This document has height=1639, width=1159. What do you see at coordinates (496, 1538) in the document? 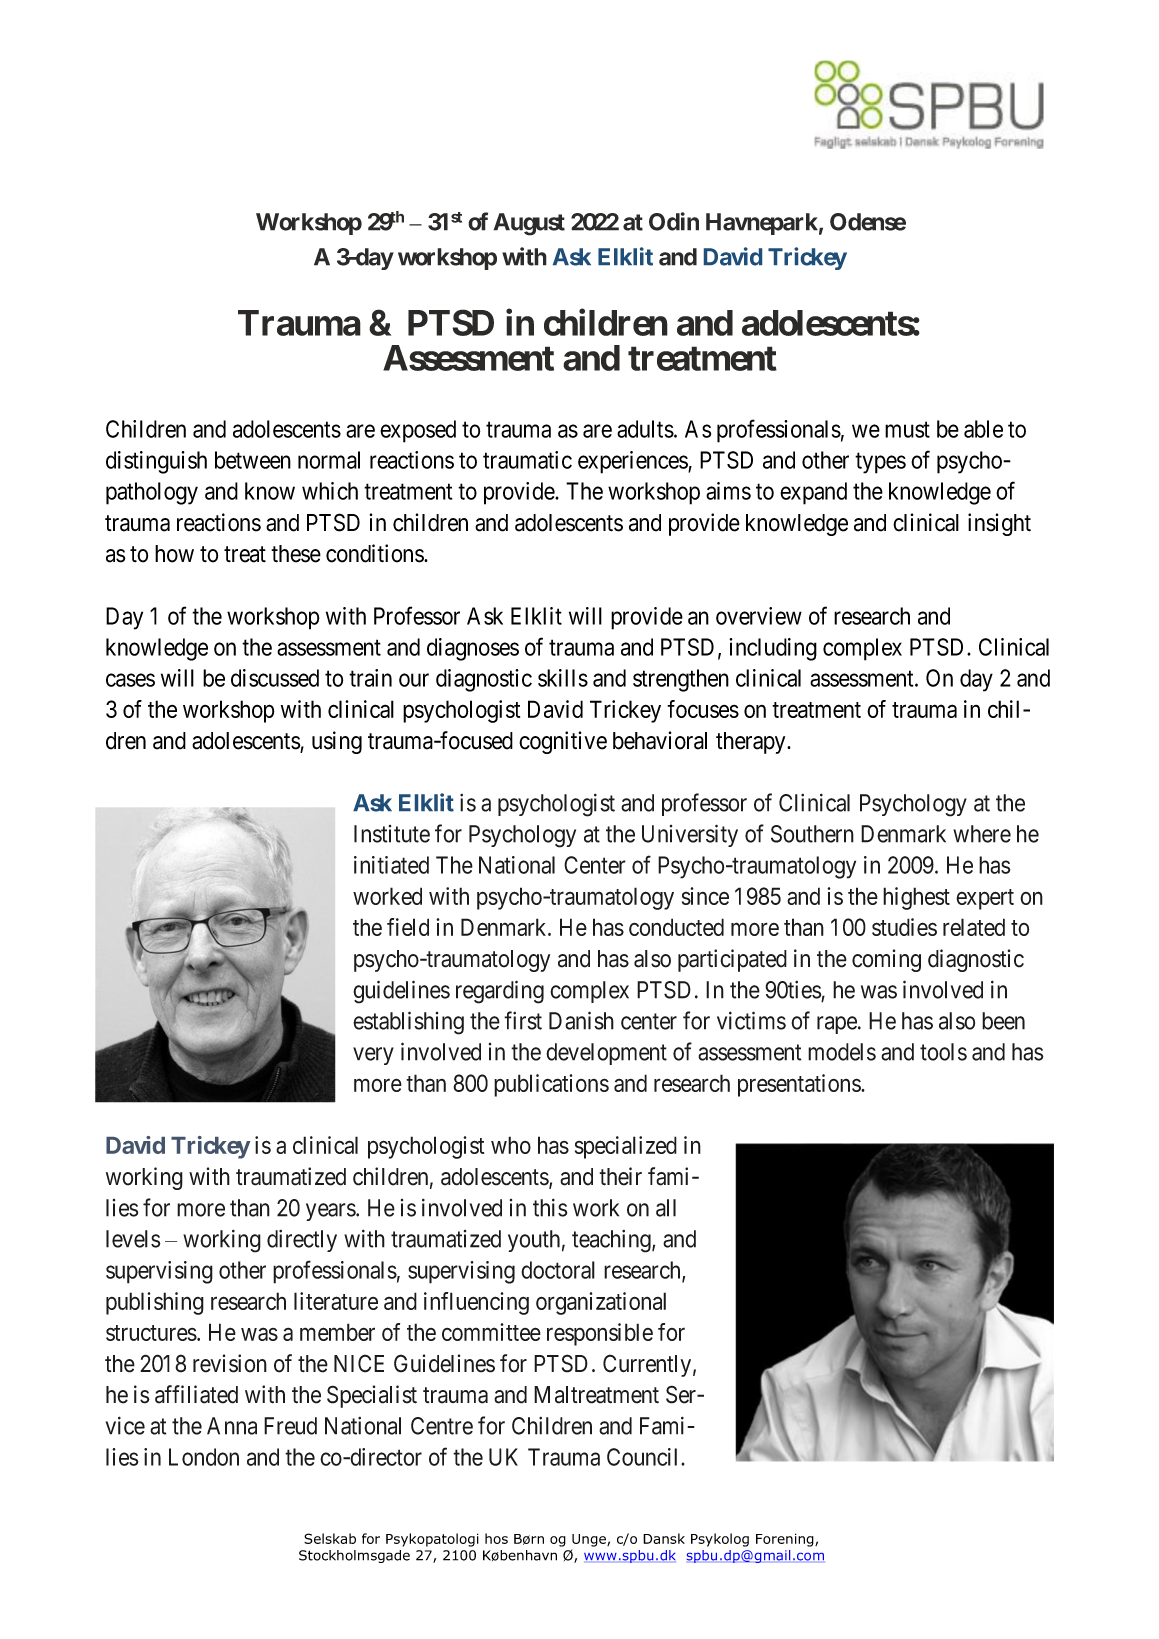
I see `hos` at bounding box center [496, 1538].
